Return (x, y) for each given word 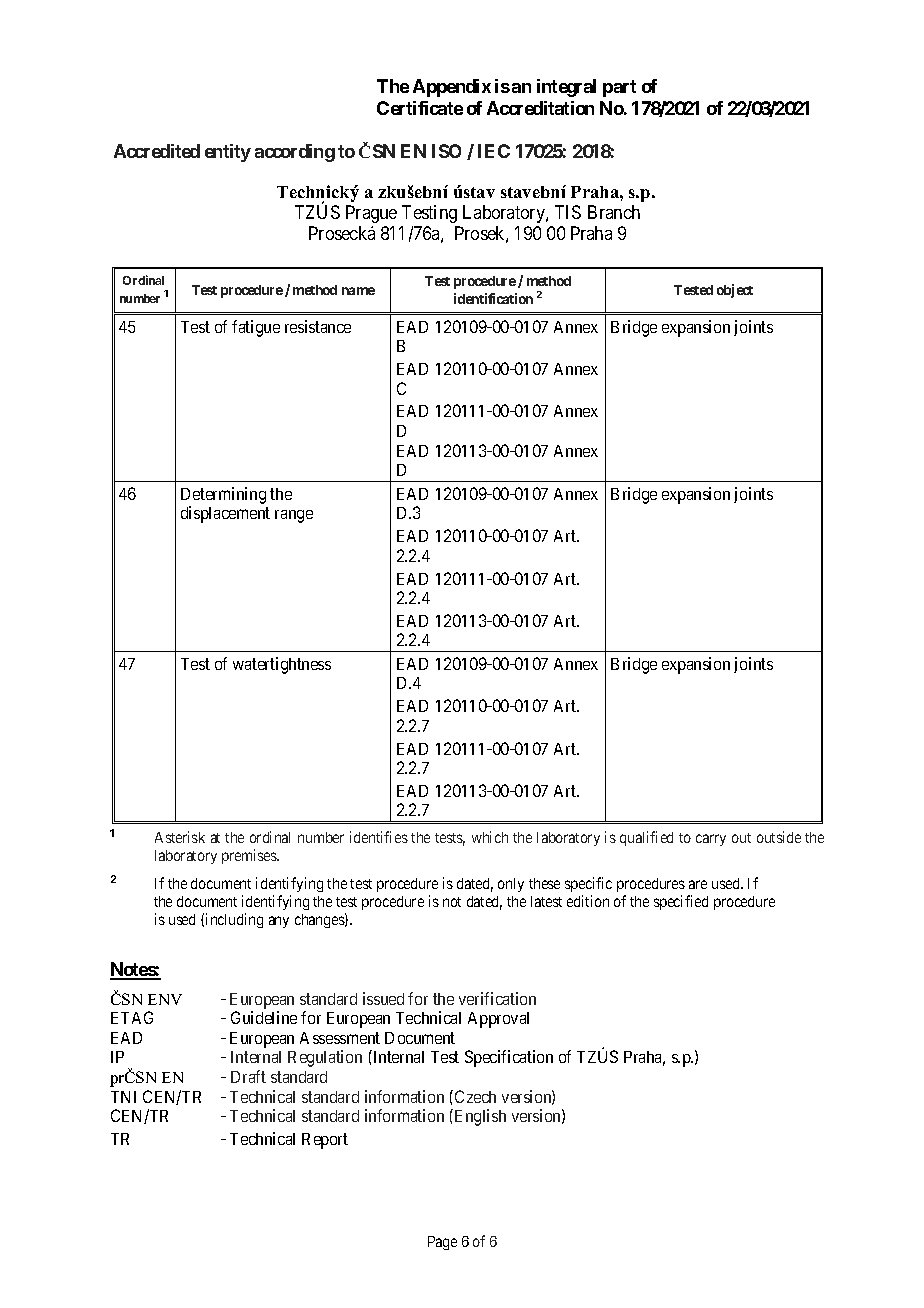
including (234, 920)
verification (497, 998)
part (619, 88)
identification (493, 298)
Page (442, 1243)
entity (228, 153)
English (479, 1117)
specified (681, 902)
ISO (446, 151)
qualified (646, 838)
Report (325, 1141)
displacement (225, 514)
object (735, 291)
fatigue (256, 328)
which (490, 837)
